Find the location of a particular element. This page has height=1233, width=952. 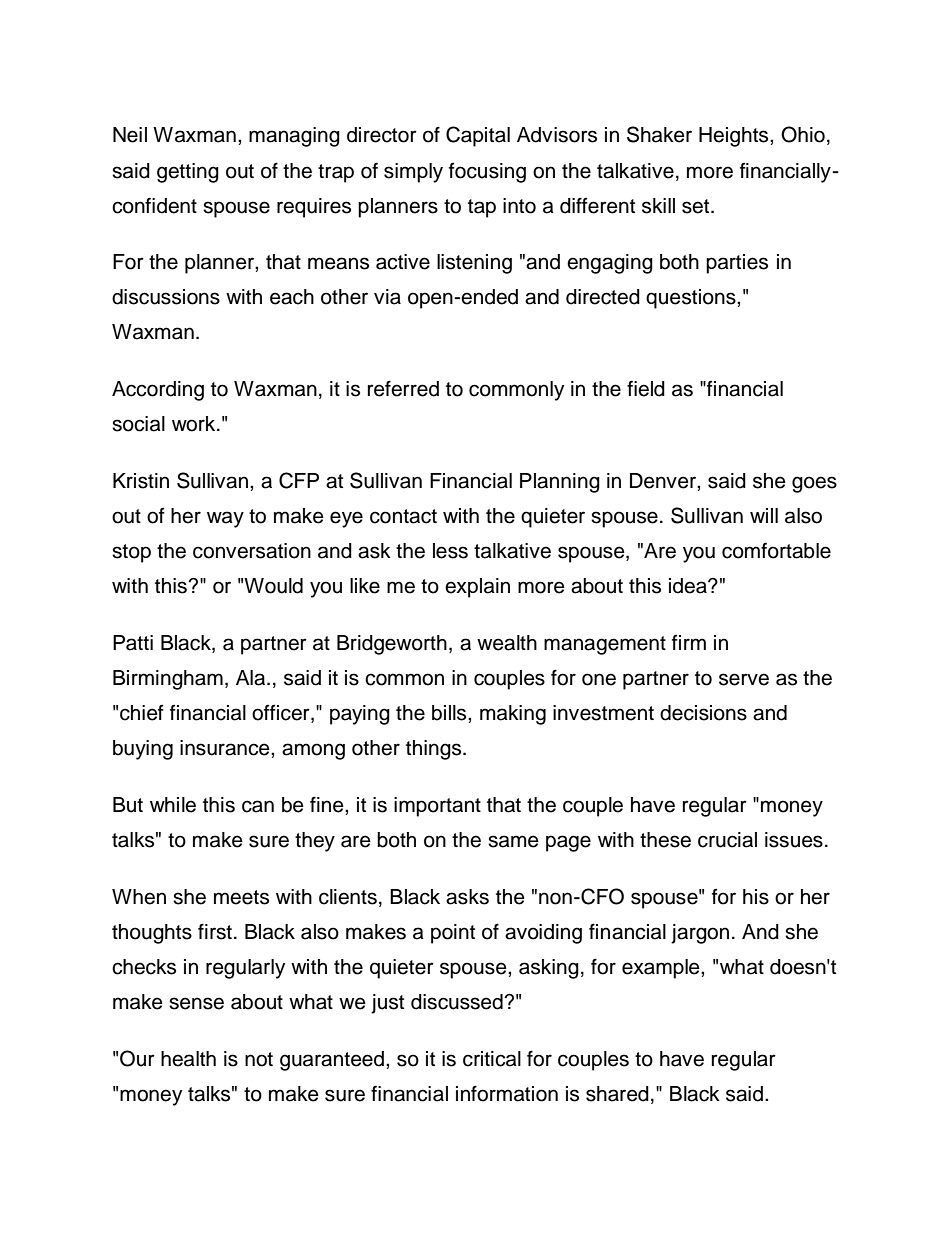

getting is located at coordinates (188, 173).
